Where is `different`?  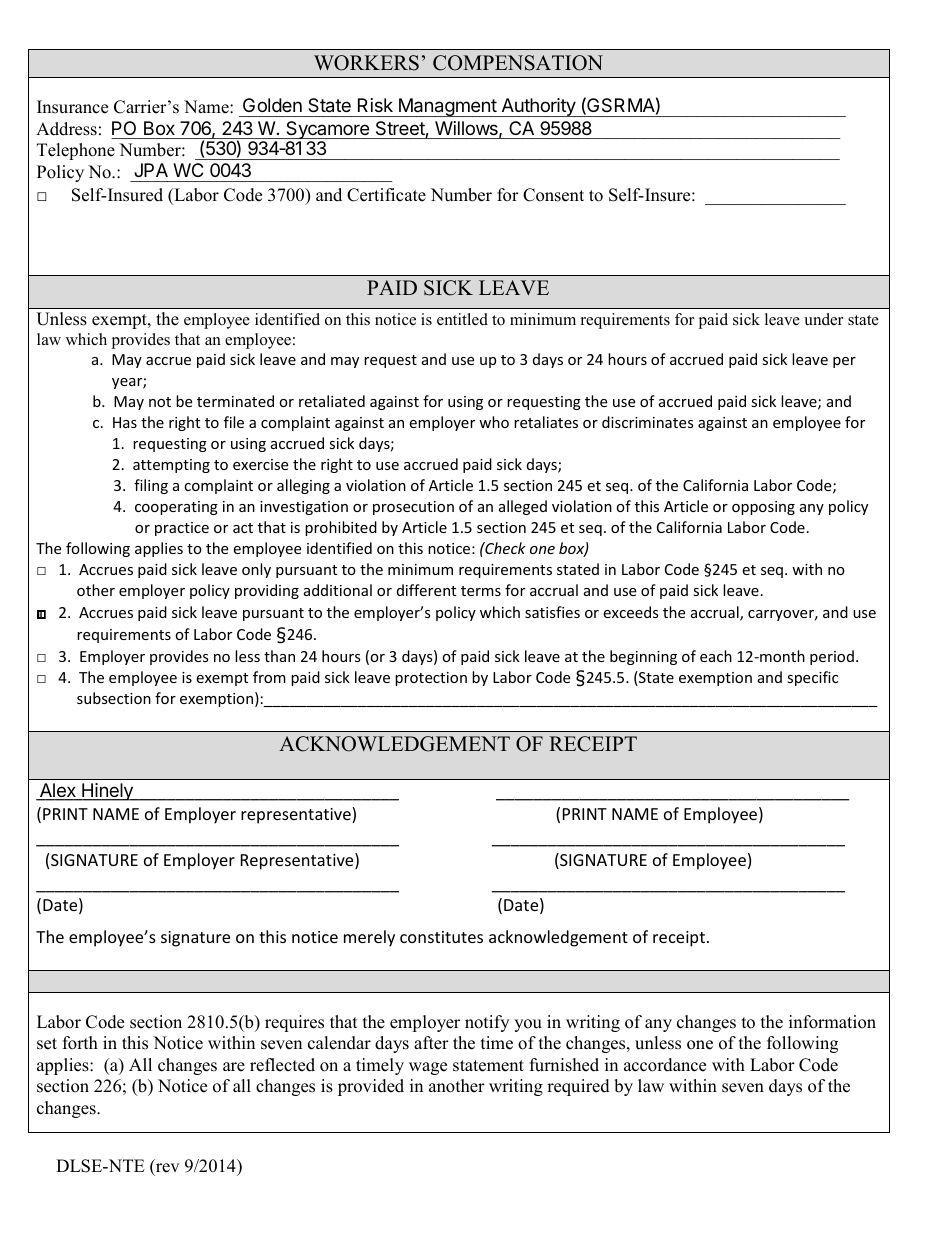
different is located at coordinates (426, 590).
